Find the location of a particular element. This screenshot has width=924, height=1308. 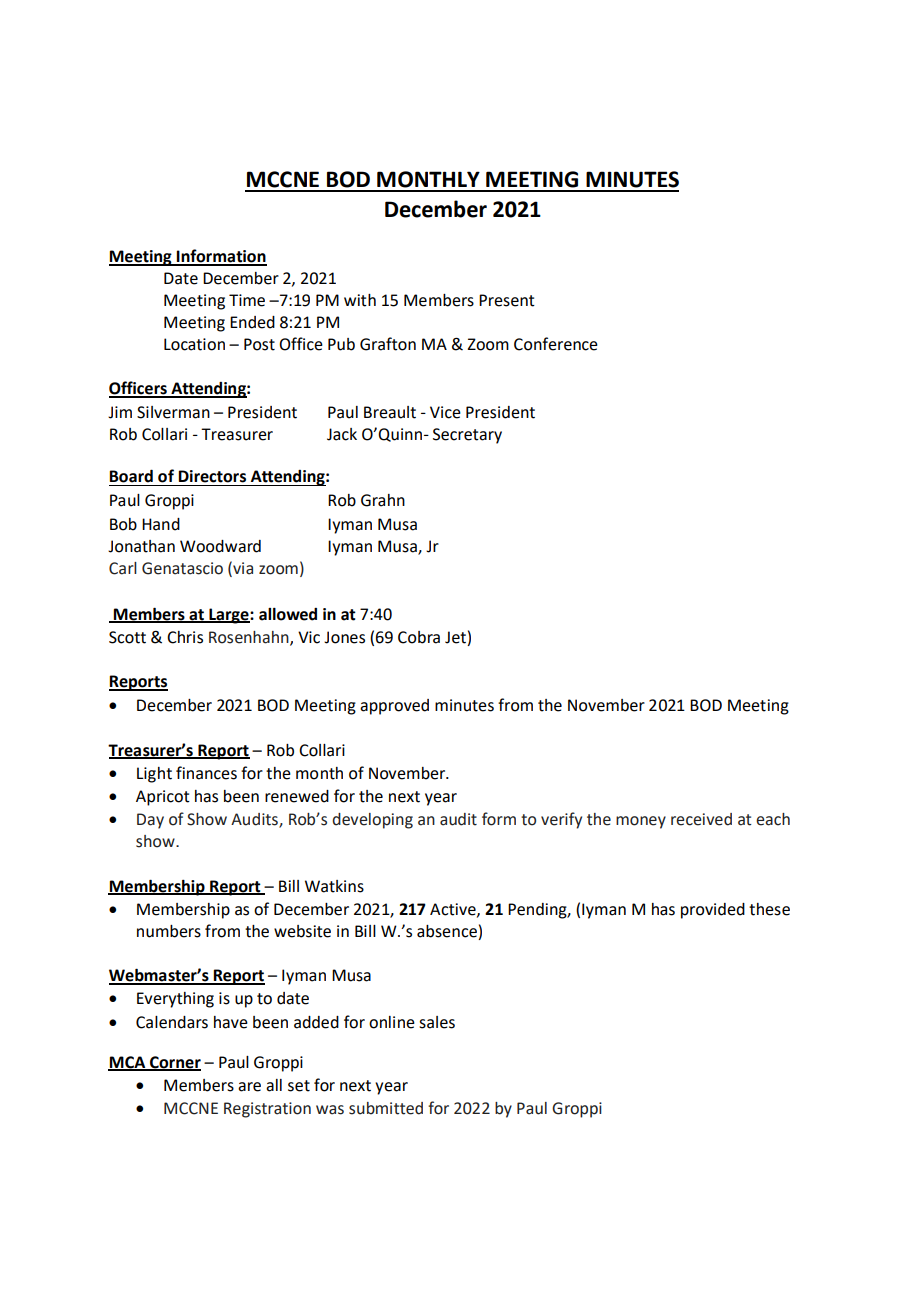

Vice is located at coordinates (445, 412).
